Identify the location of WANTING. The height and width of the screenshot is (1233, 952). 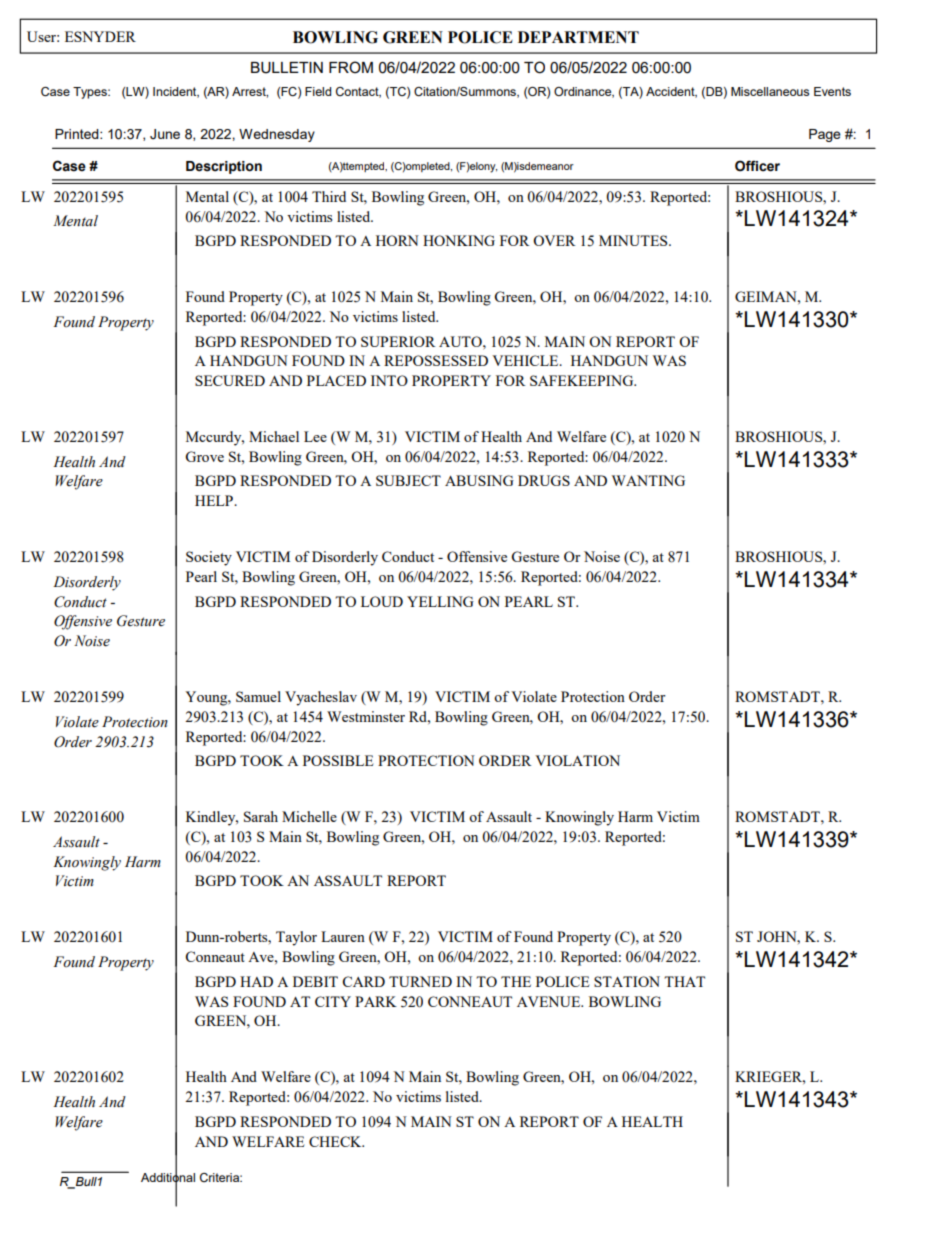
(648, 480).
